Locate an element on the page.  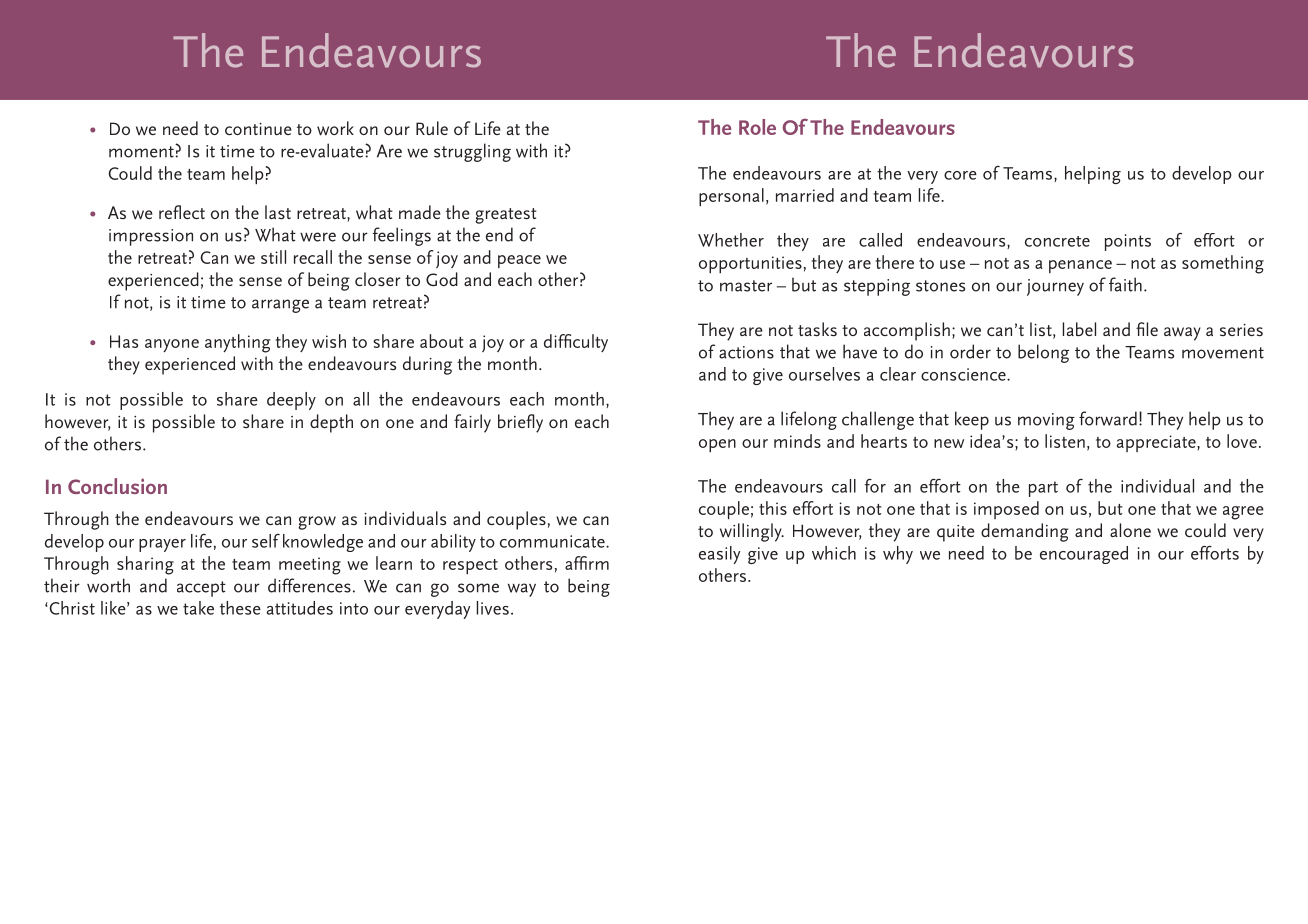
Whether is located at coordinates (731, 240).
